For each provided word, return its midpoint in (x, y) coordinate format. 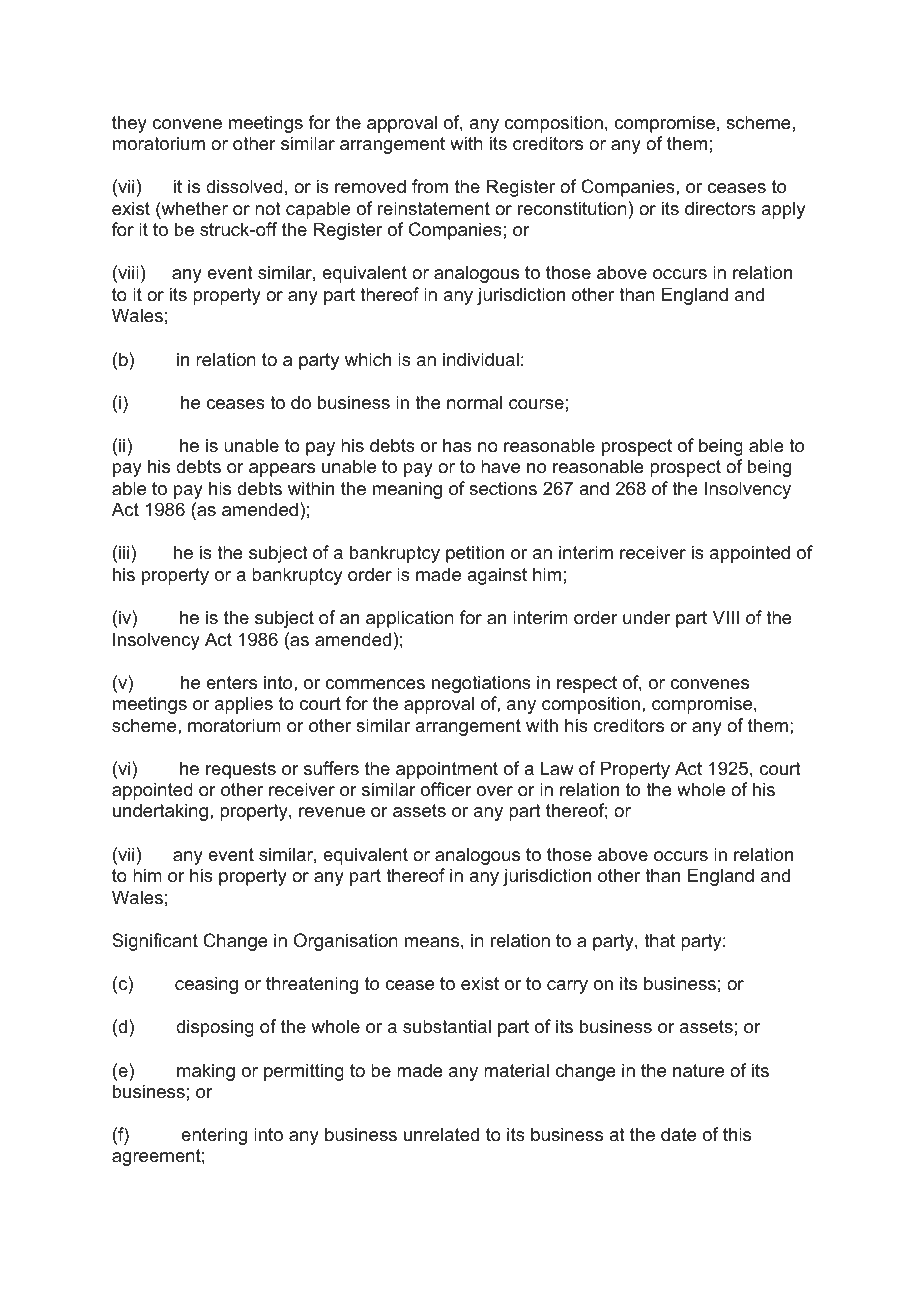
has (457, 445)
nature (698, 1071)
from (430, 186)
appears (282, 470)
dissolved (244, 186)
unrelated (441, 1134)
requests (241, 770)
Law (557, 768)
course (536, 404)
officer (446, 789)
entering (214, 1136)
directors (720, 208)
